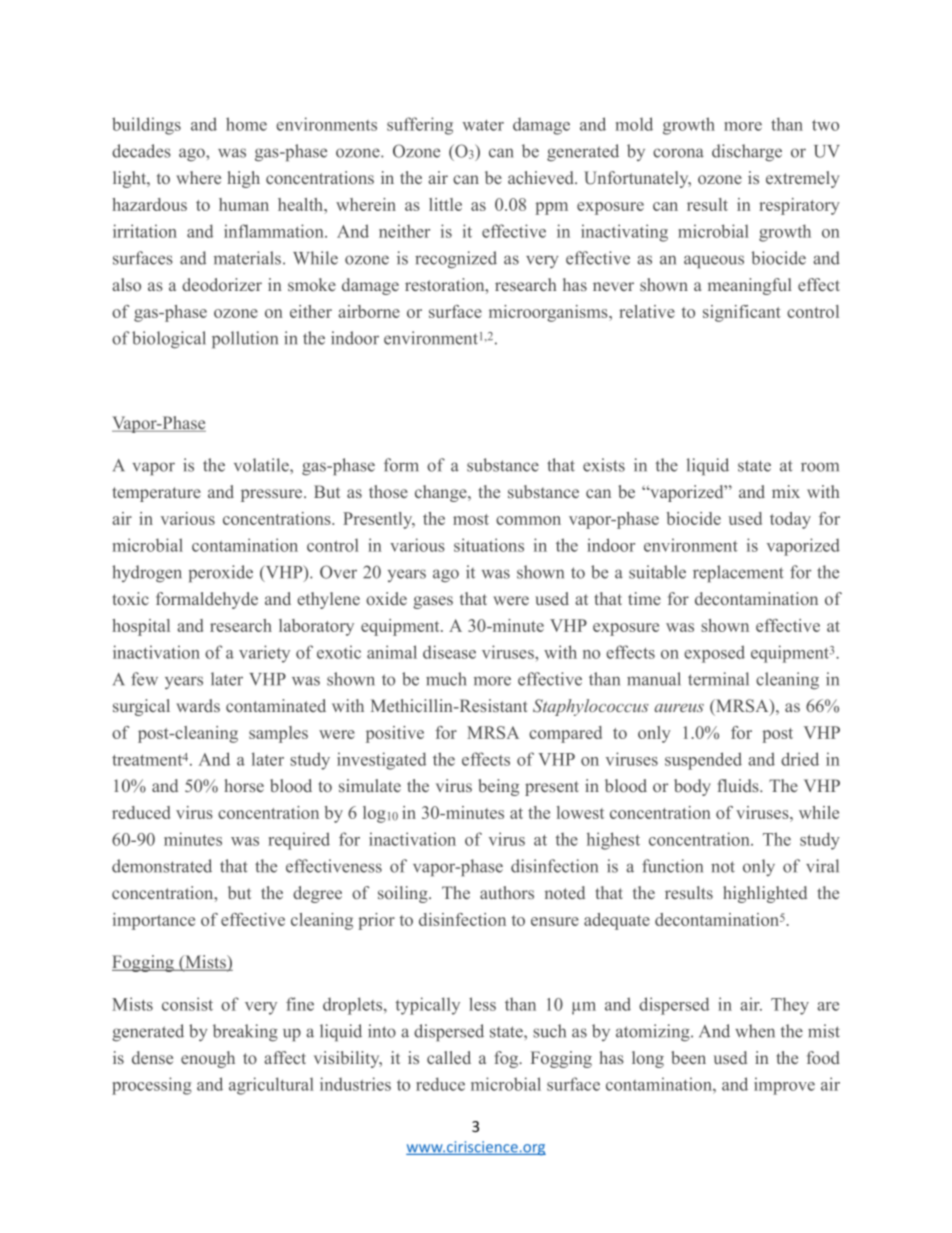 The width and height of the image is (952, 1233). Describe the element at coordinates (738, 573) in the image. I see `replacement` at that location.
